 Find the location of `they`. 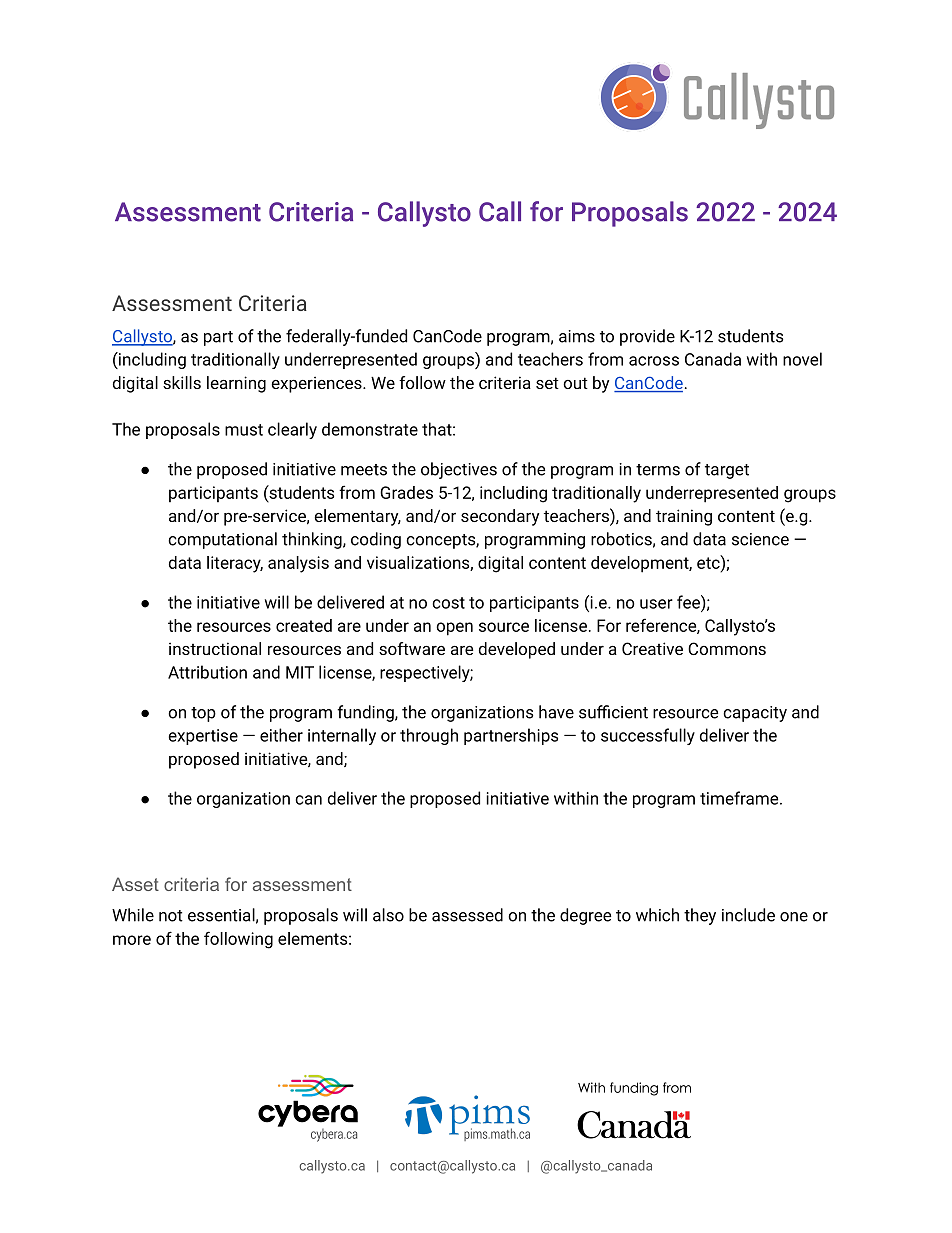

they is located at coordinates (700, 916).
